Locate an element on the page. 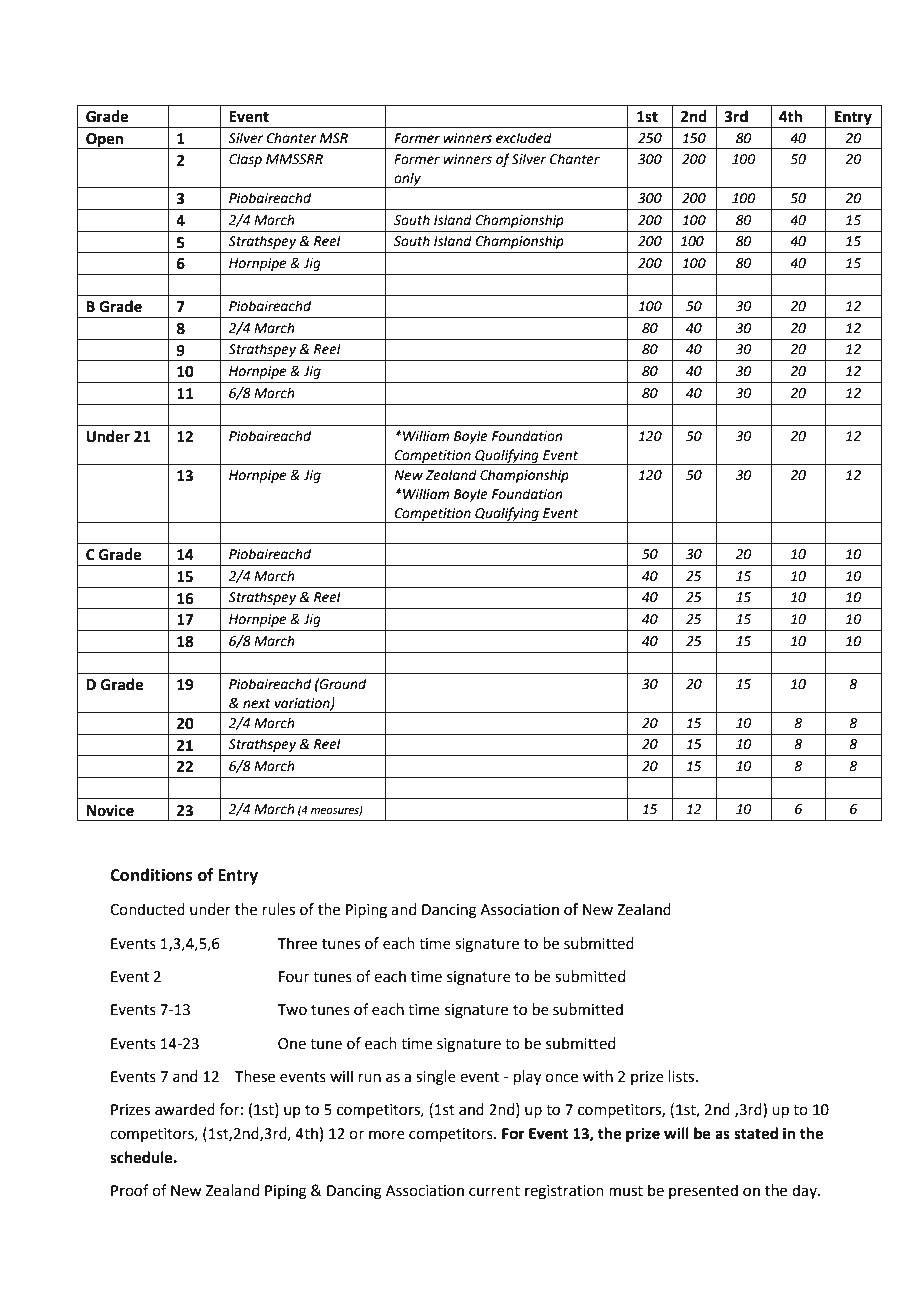 The image size is (924, 1308). awarded is located at coordinates (185, 1109).
